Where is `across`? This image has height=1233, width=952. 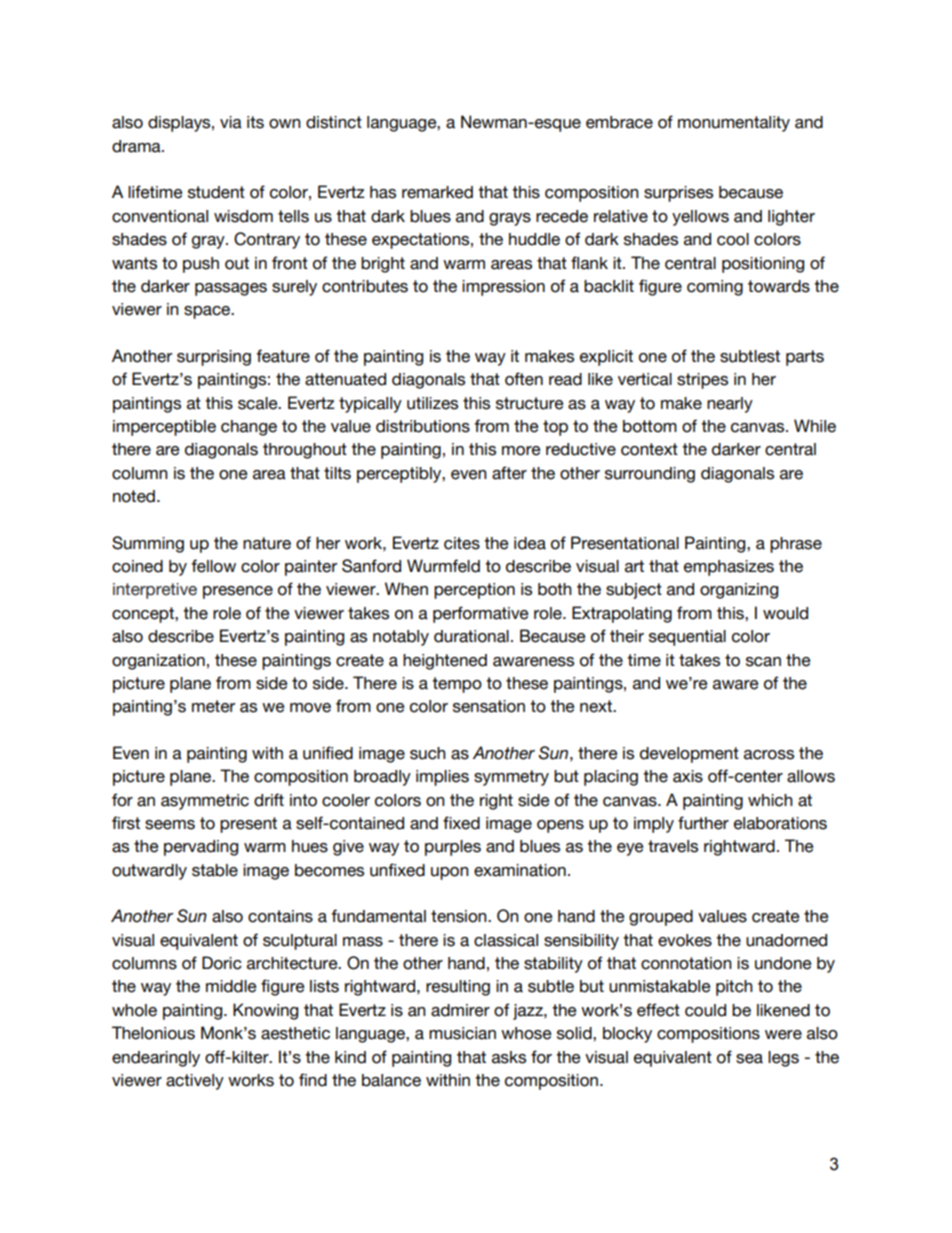 across is located at coordinates (769, 755).
